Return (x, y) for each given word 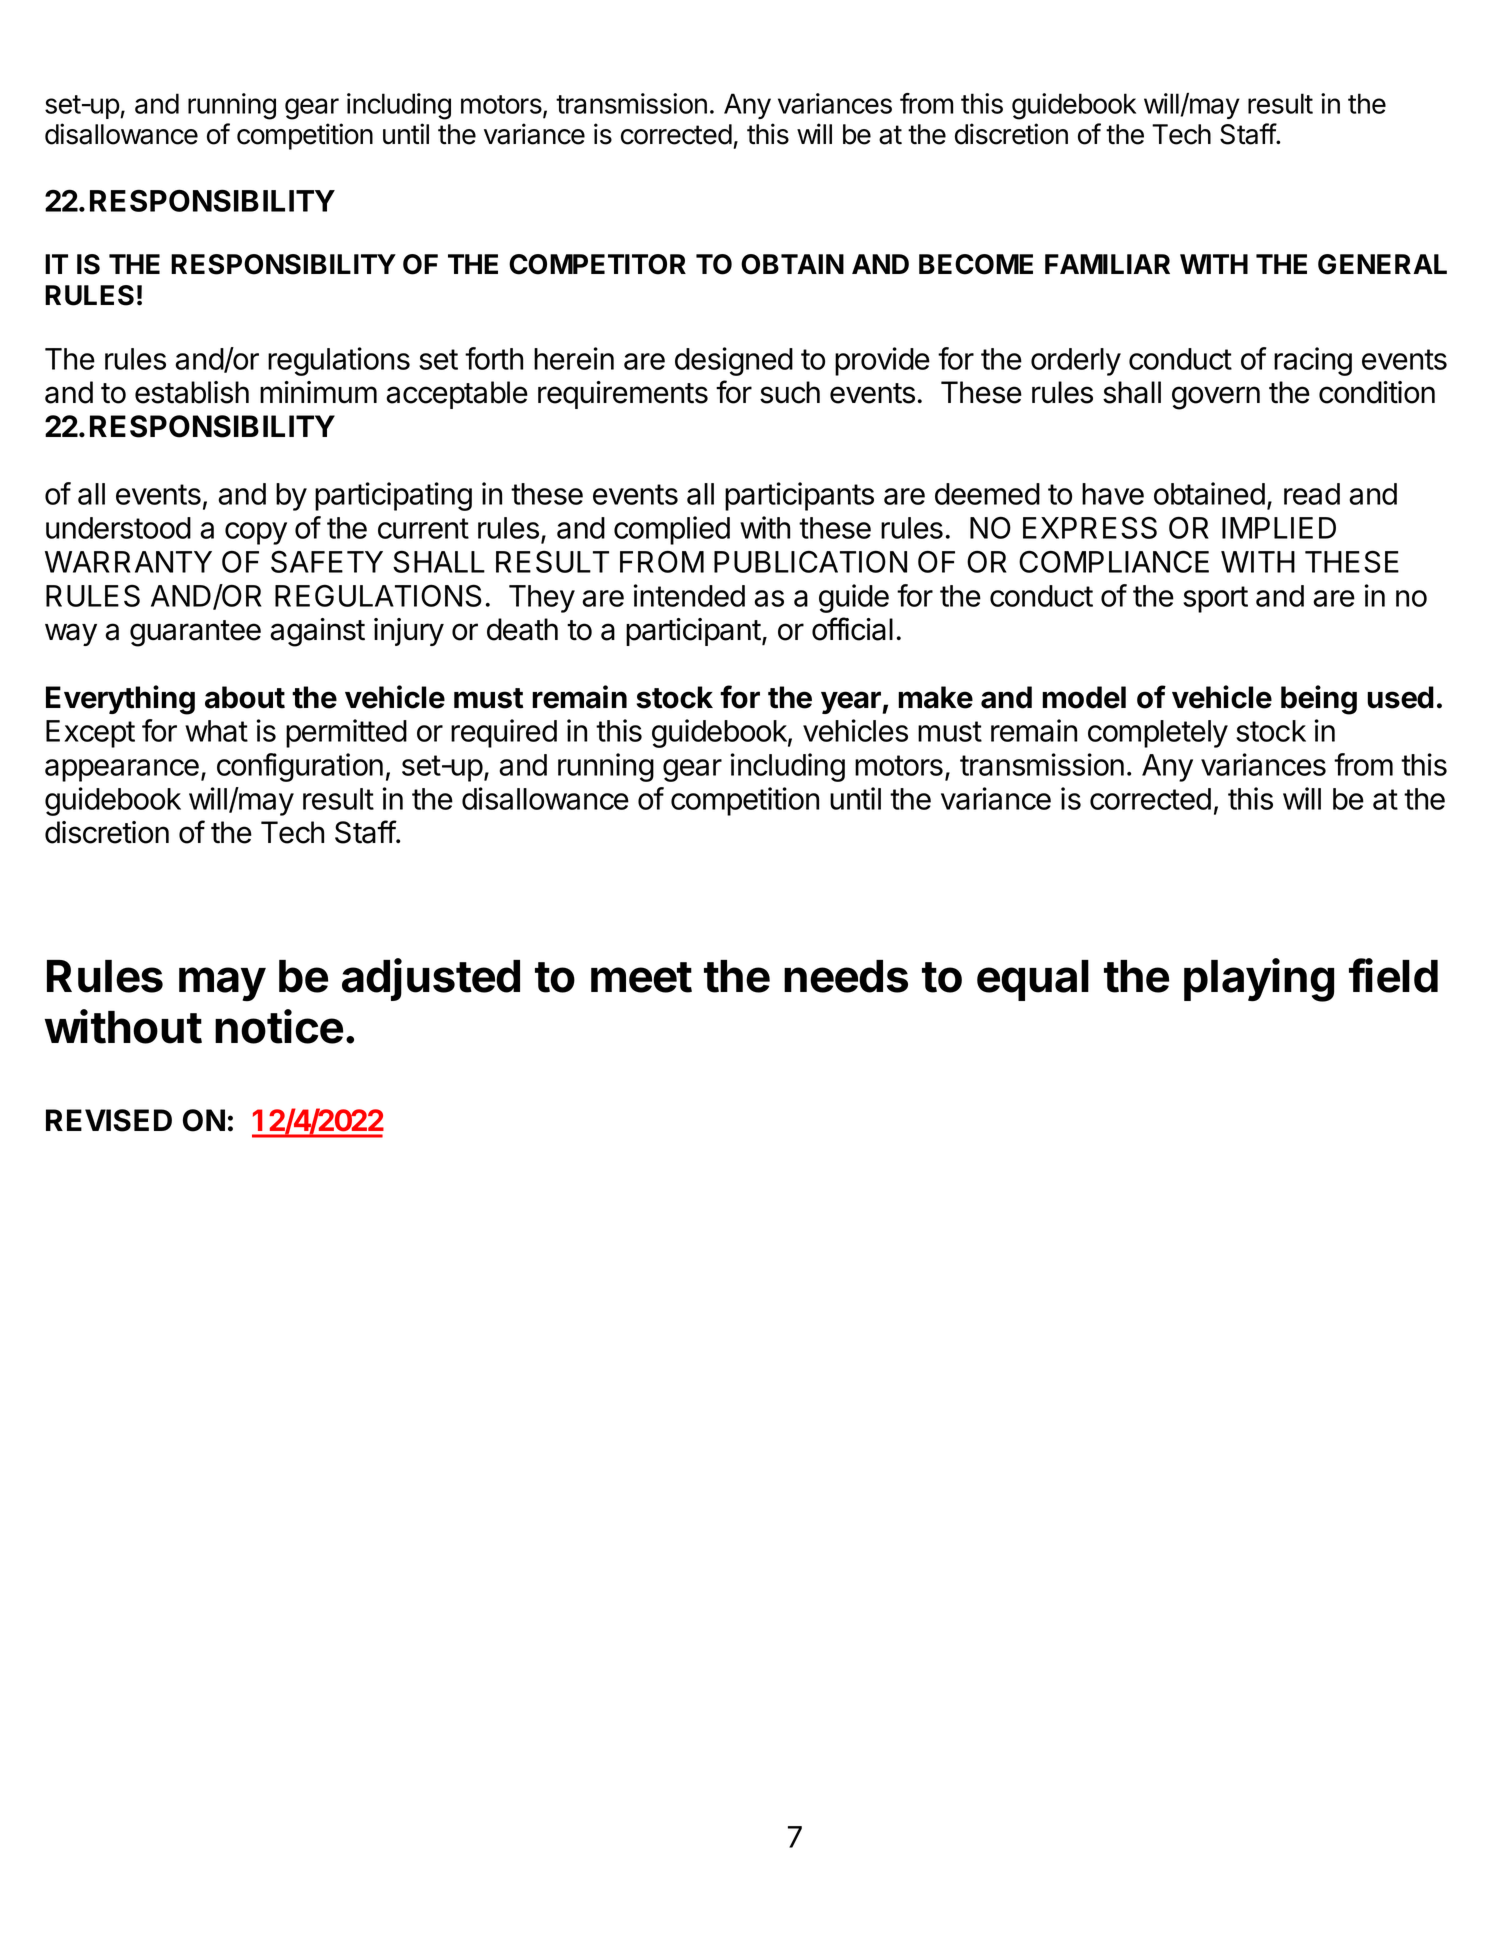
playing (1259, 980)
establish (192, 392)
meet (641, 977)
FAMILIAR (1107, 264)
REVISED (109, 1120)
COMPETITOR (597, 264)
